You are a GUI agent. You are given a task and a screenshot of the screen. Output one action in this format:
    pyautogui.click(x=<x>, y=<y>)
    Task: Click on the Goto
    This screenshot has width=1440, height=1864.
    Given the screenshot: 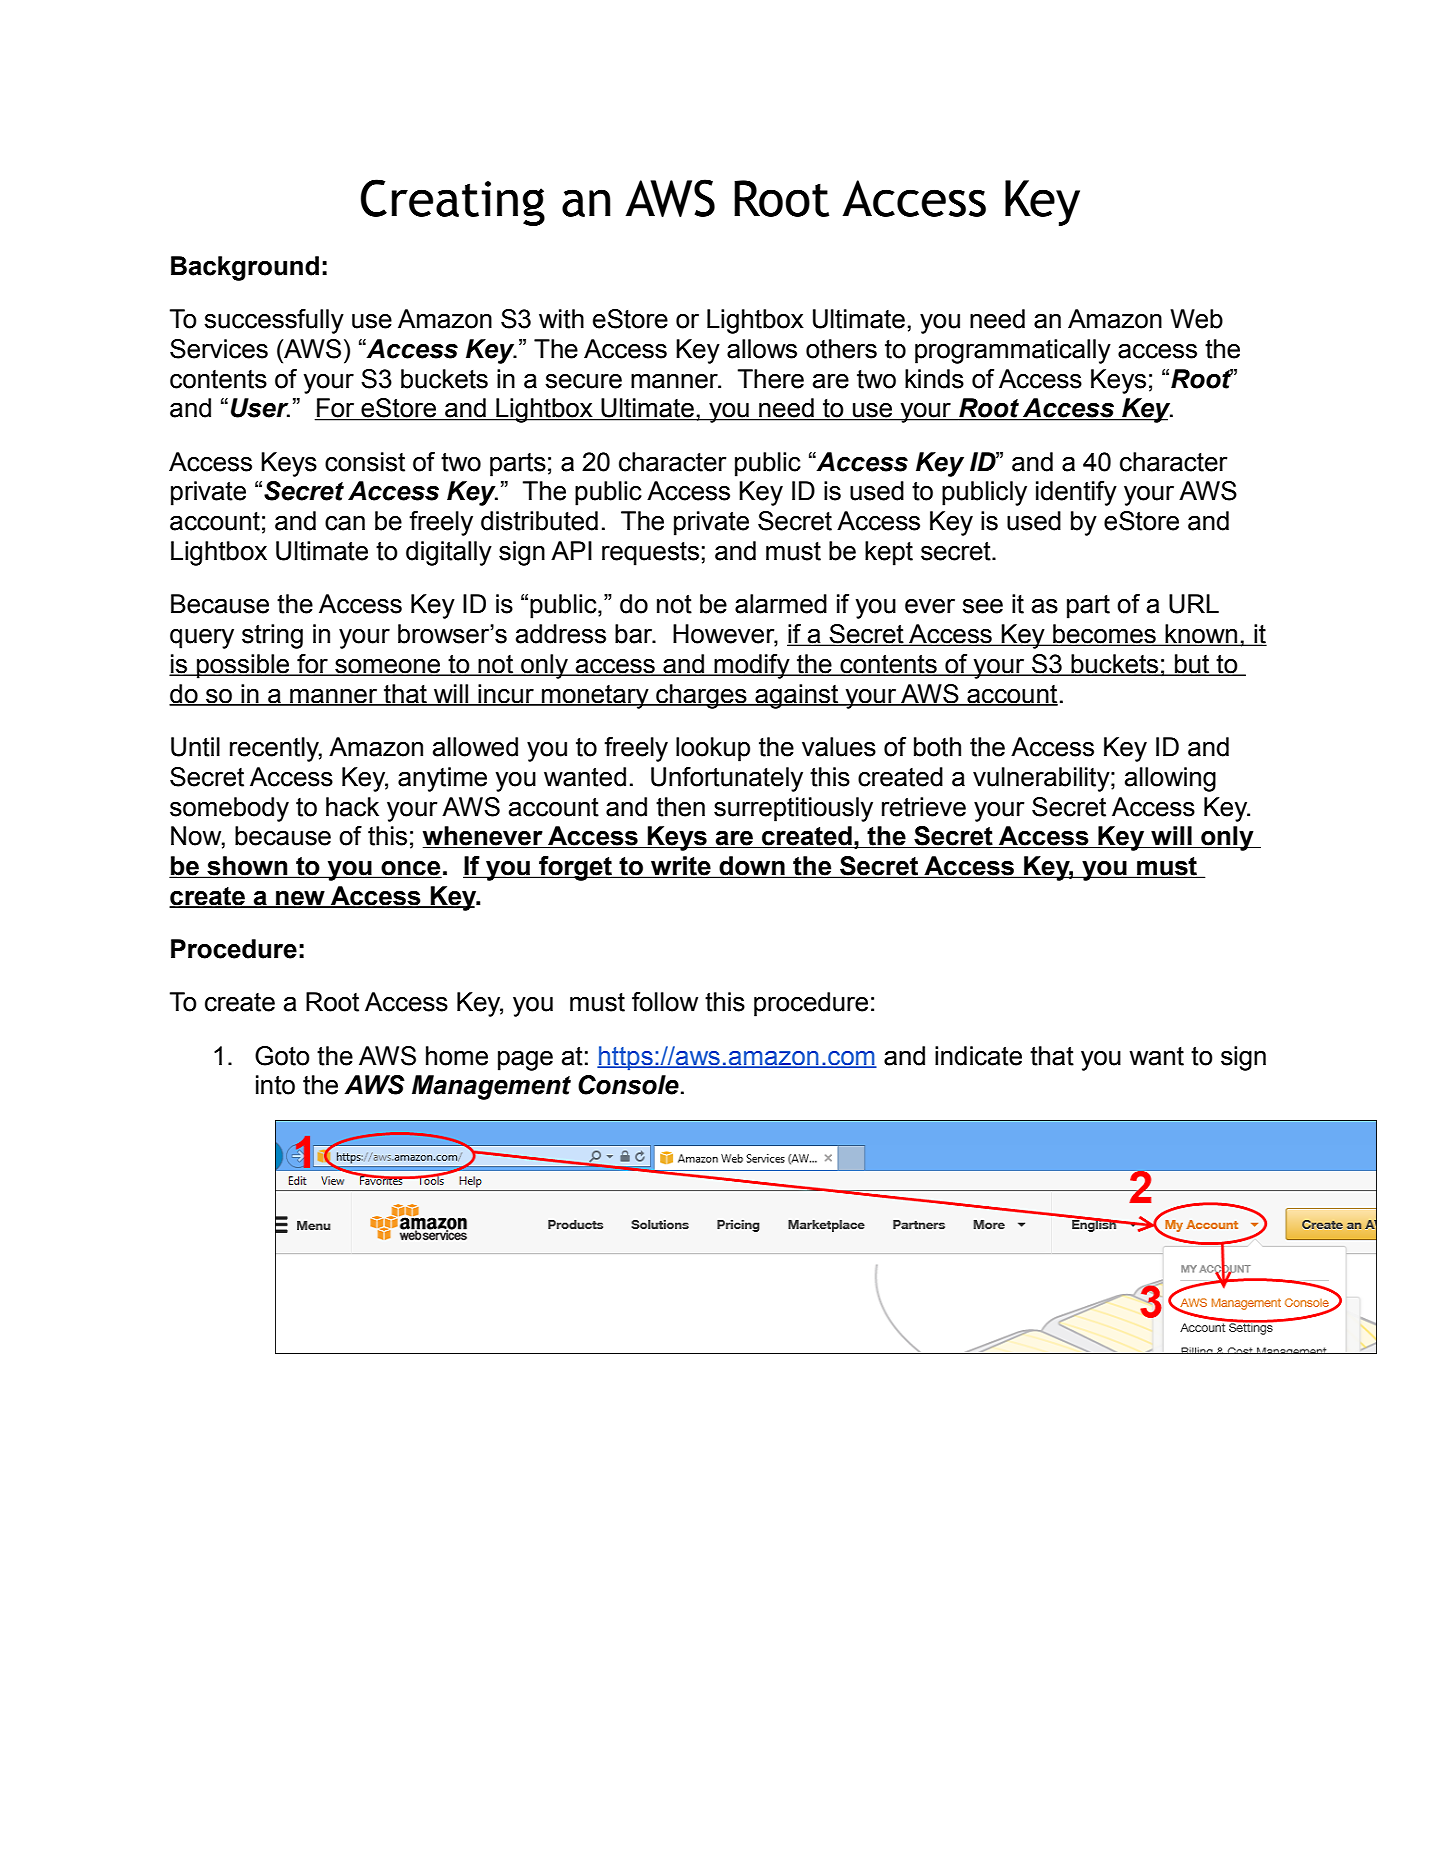 What is the action you would take?
    pyautogui.click(x=282, y=1056)
